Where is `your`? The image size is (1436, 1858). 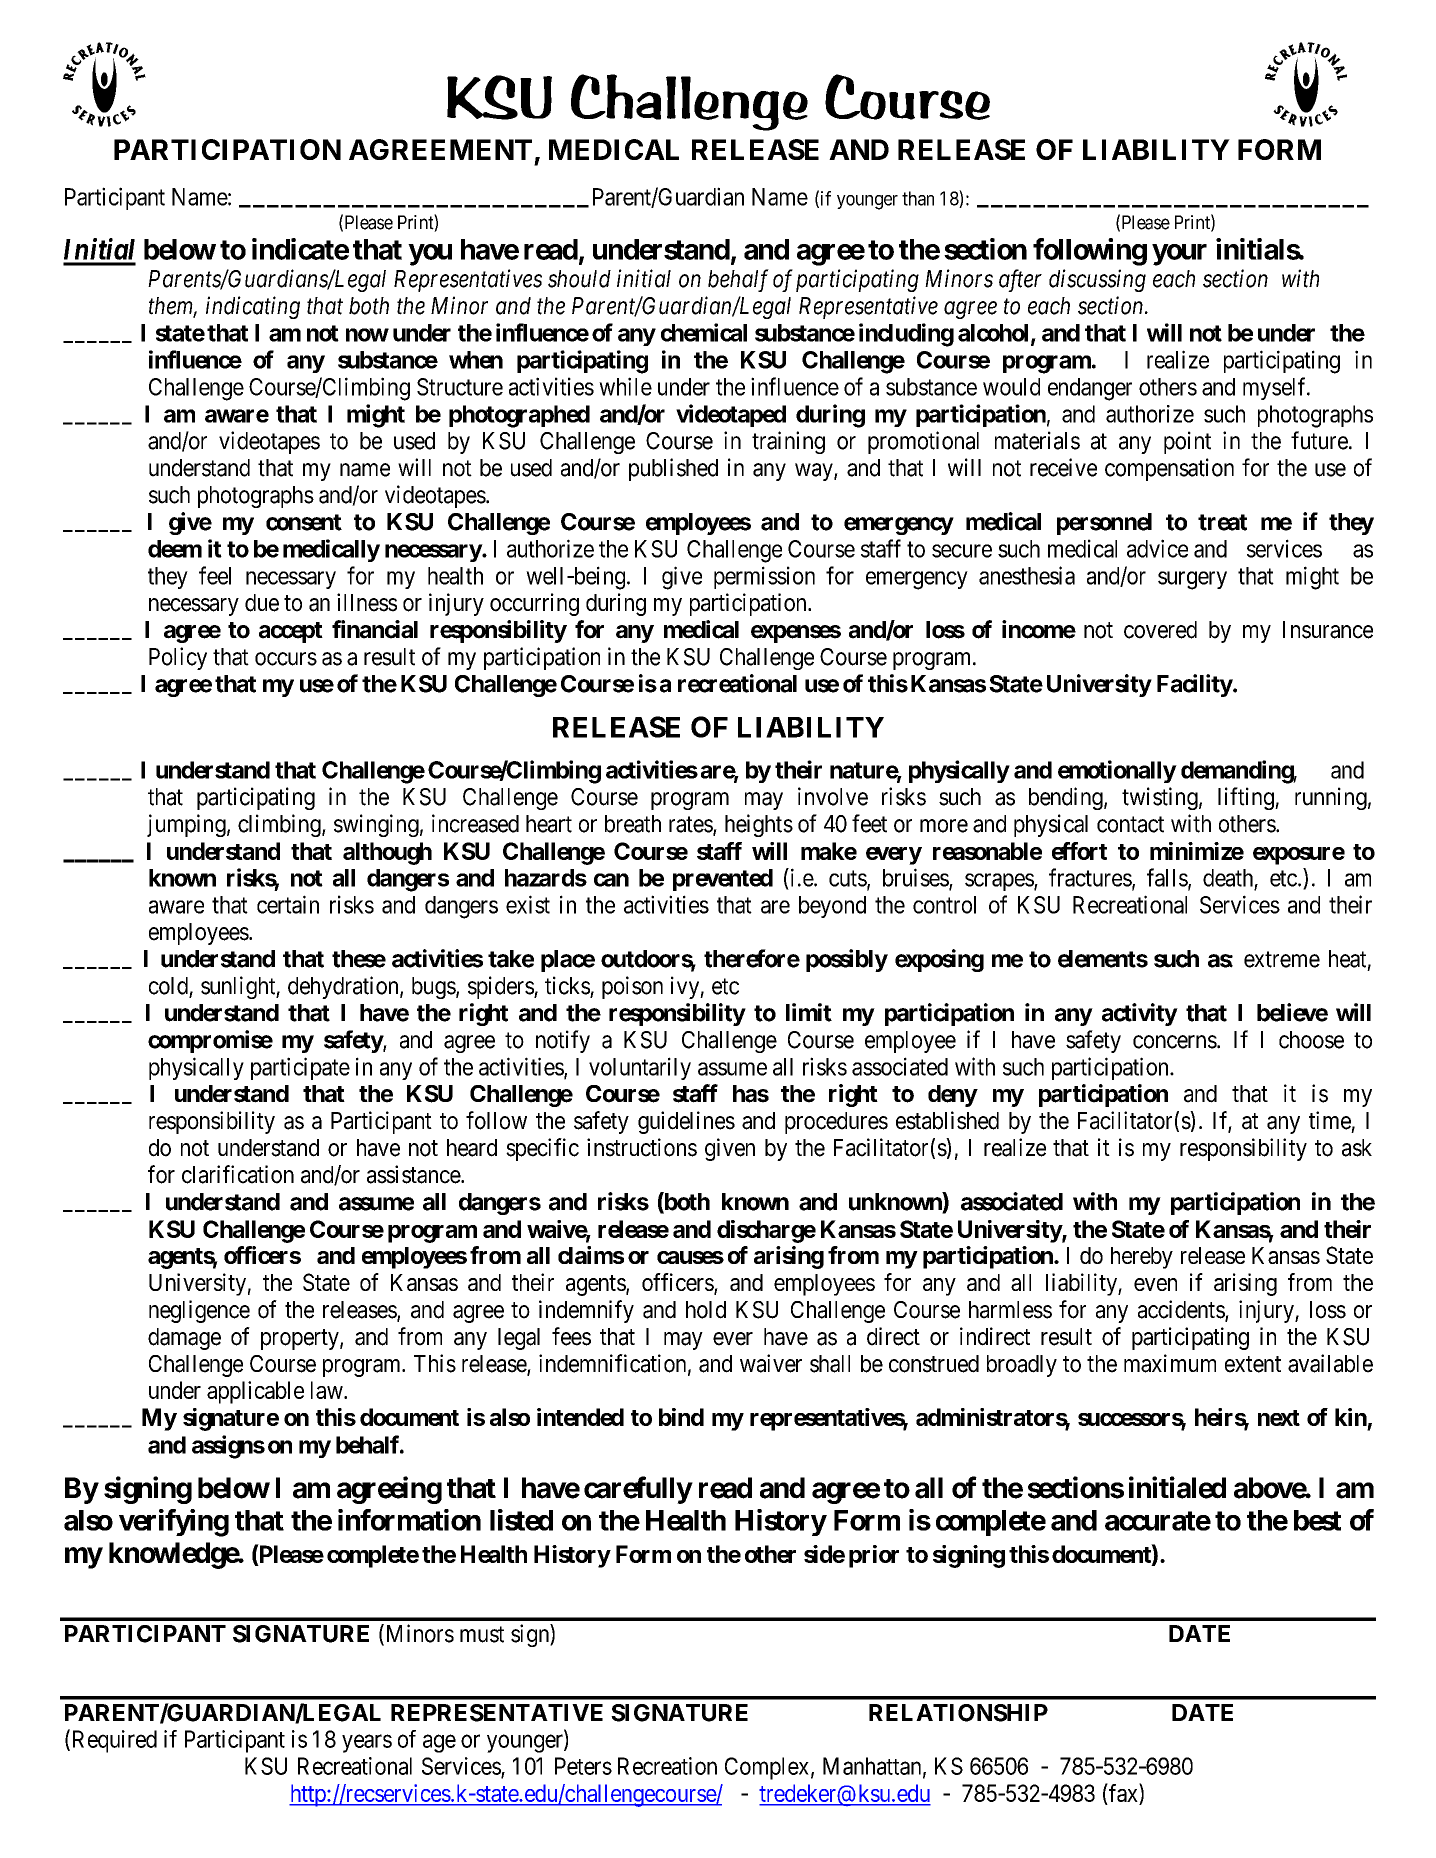 your is located at coordinates (1179, 255).
